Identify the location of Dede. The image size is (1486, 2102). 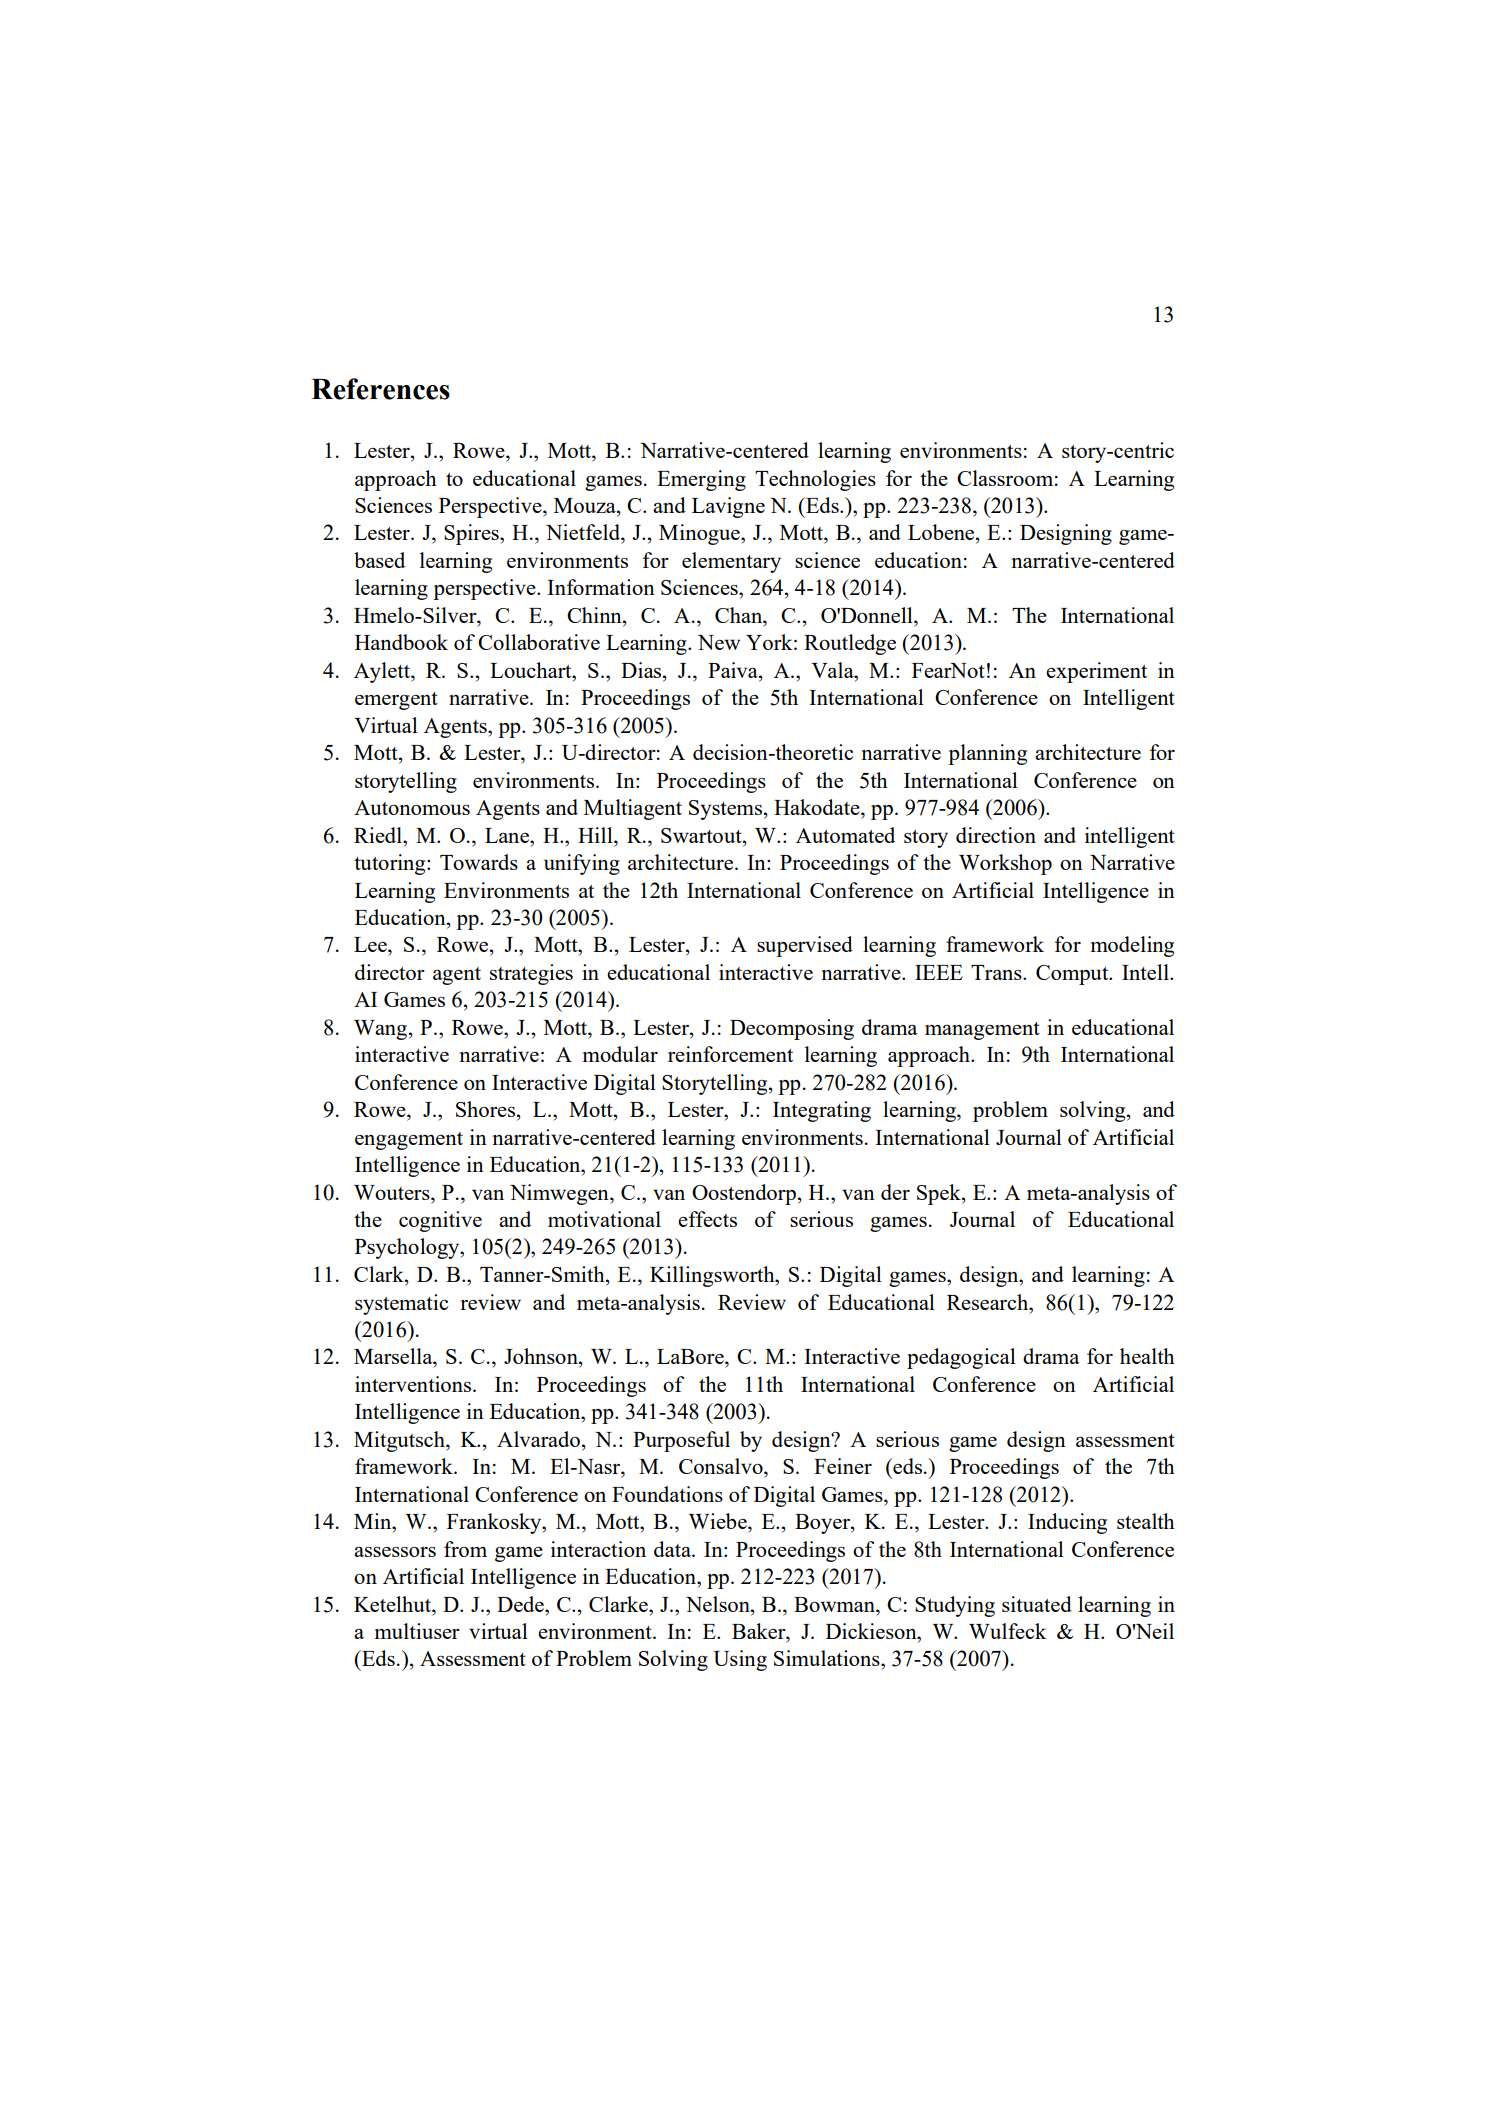
(521, 1604).
